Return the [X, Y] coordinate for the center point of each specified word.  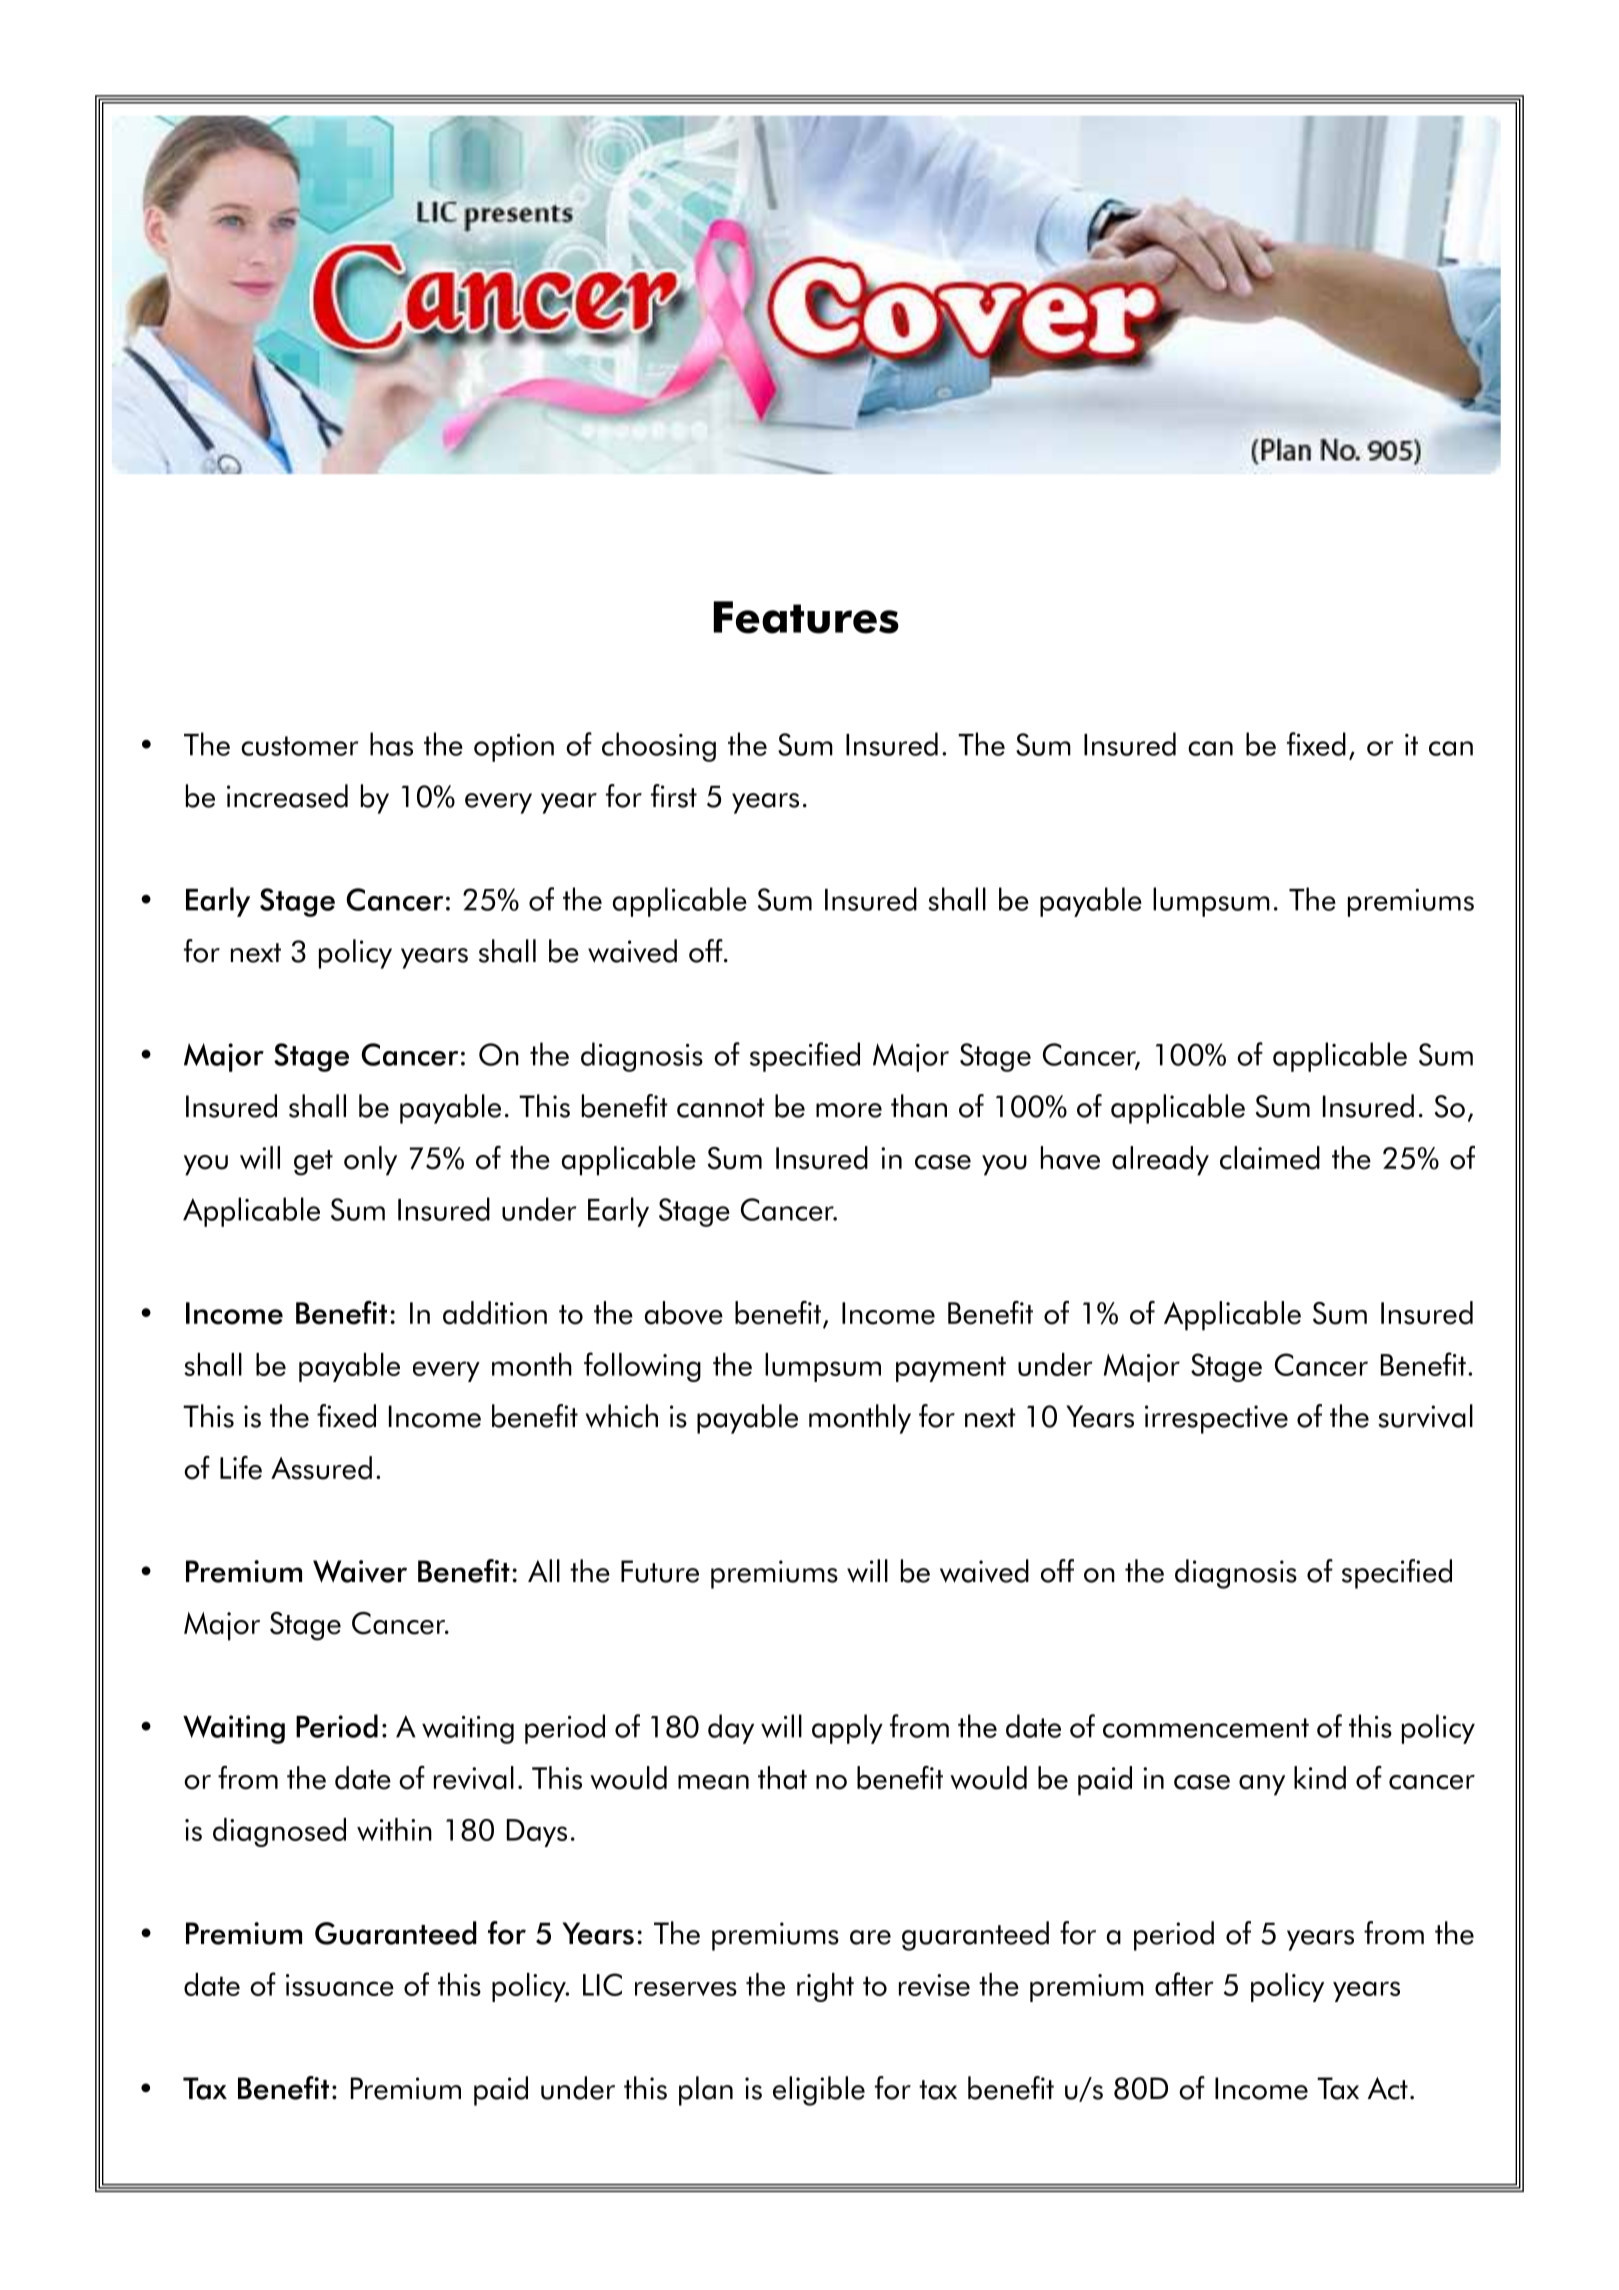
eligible [819, 2091]
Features [806, 617]
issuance [340, 1985]
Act [1388, 2088]
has [391, 744]
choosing [659, 747]
